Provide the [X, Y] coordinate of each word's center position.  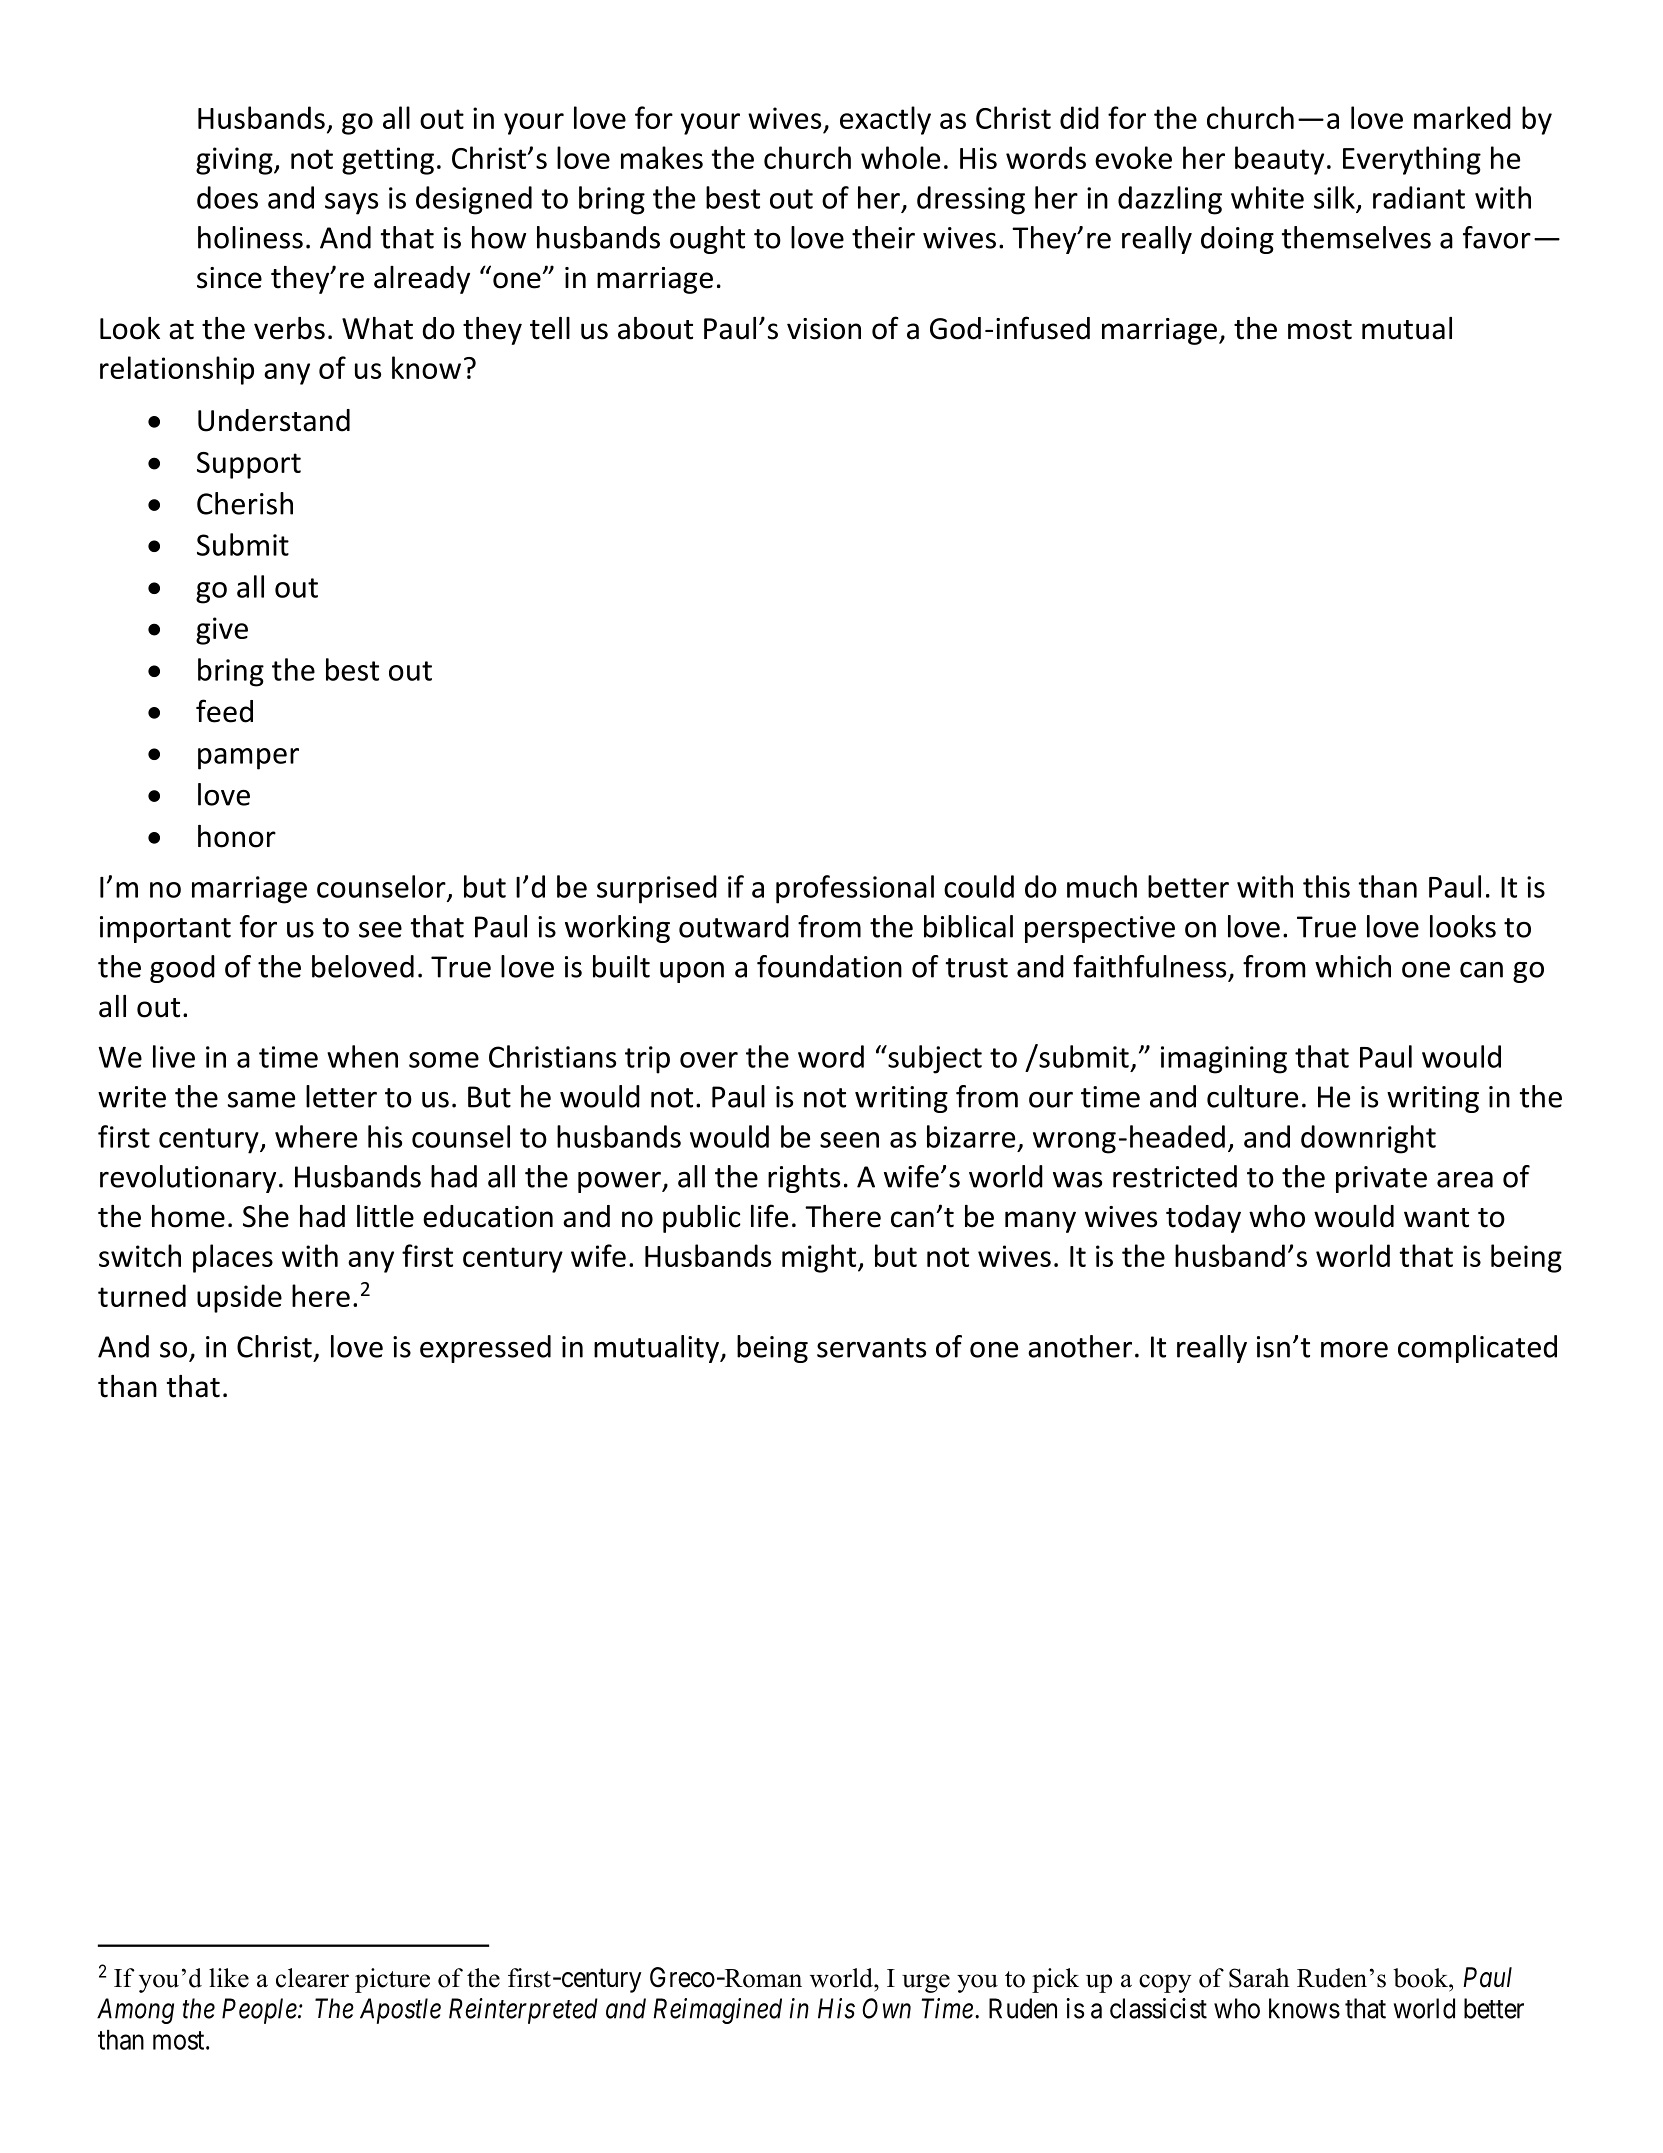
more [1354, 1350]
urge [926, 1983]
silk [1334, 197]
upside [239, 1298]
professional [855, 889]
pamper [248, 759]
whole [900, 157]
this [1326, 886]
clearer [312, 1978]
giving [235, 161]
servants [871, 1348]
